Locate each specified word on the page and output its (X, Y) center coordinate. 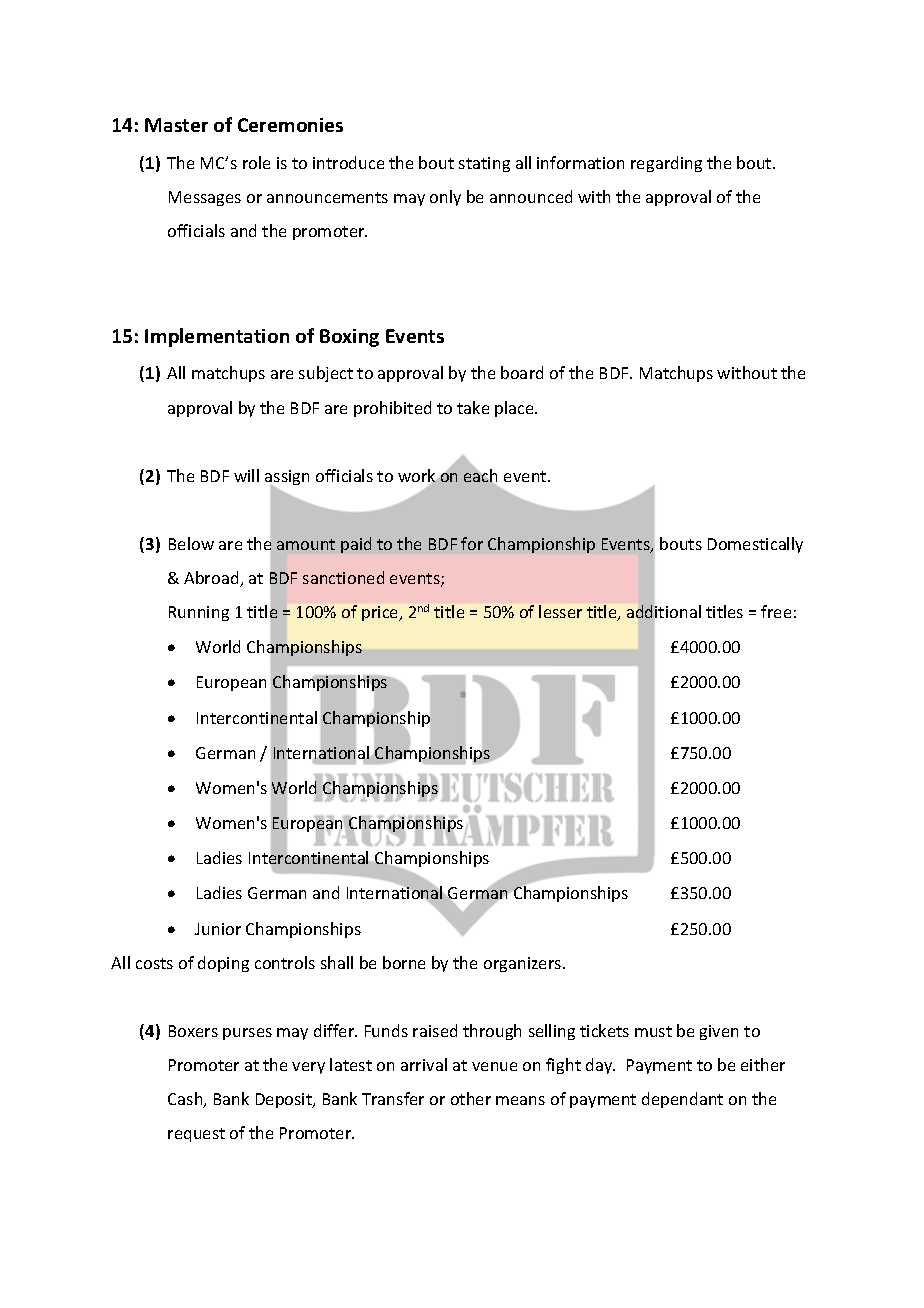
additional (664, 613)
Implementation (217, 337)
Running (199, 613)
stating (484, 164)
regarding (666, 164)
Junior (218, 929)
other (471, 1098)
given (719, 1032)
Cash (186, 1100)
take (473, 407)
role (256, 162)
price (381, 613)
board (522, 372)
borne (404, 962)
